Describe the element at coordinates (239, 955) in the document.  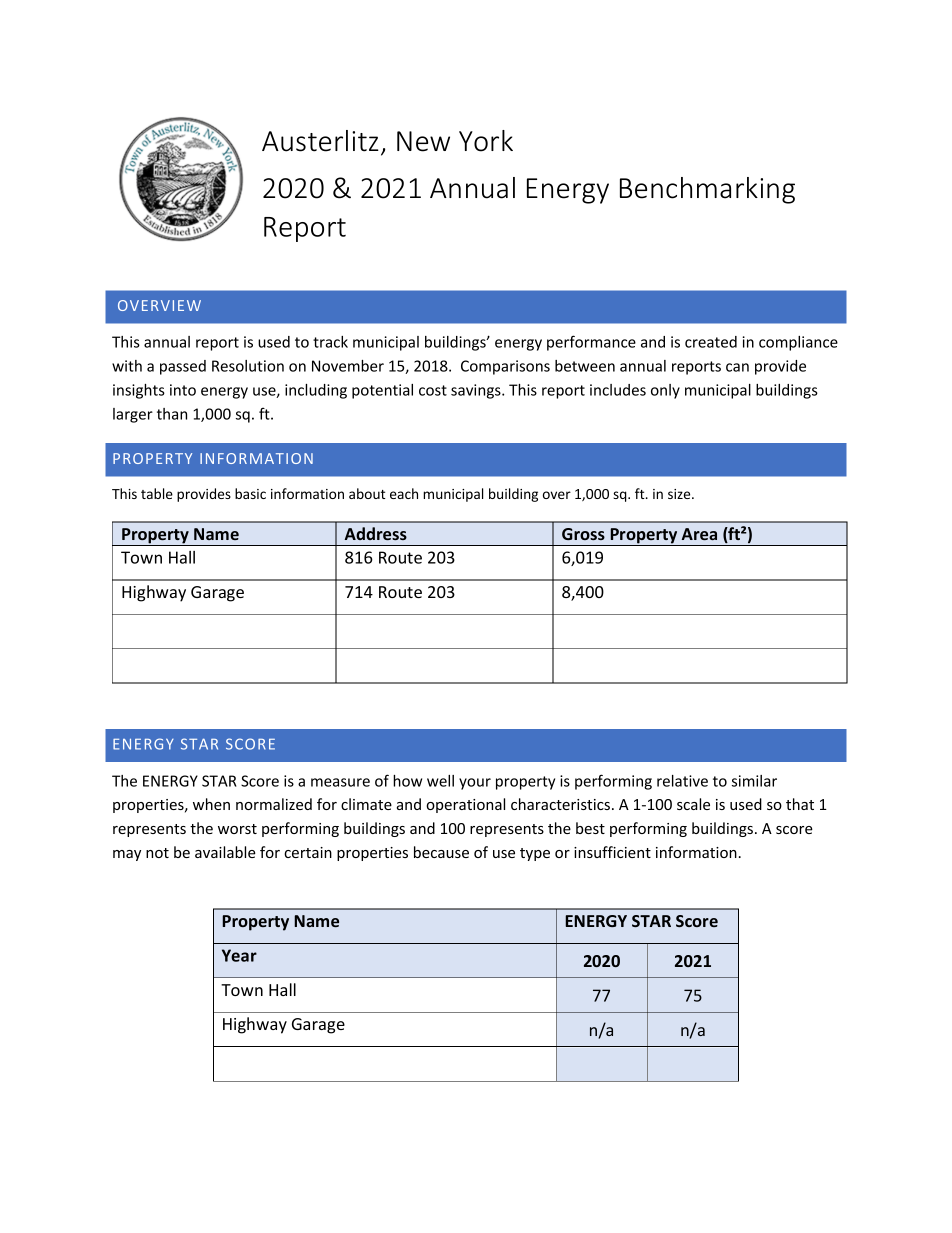
I see `Year` at that location.
